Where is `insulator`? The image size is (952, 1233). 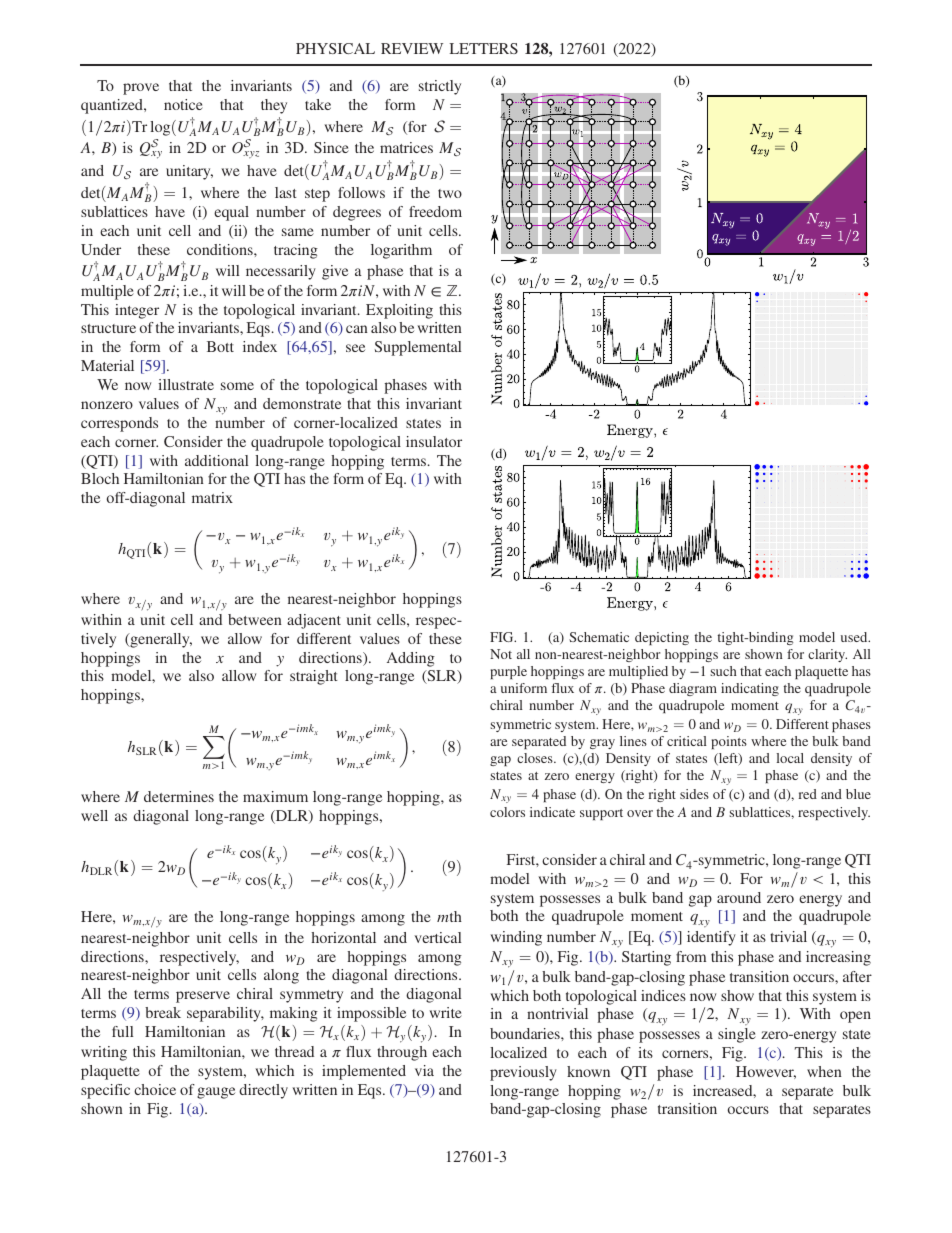 insulator is located at coordinates (434, 441).
